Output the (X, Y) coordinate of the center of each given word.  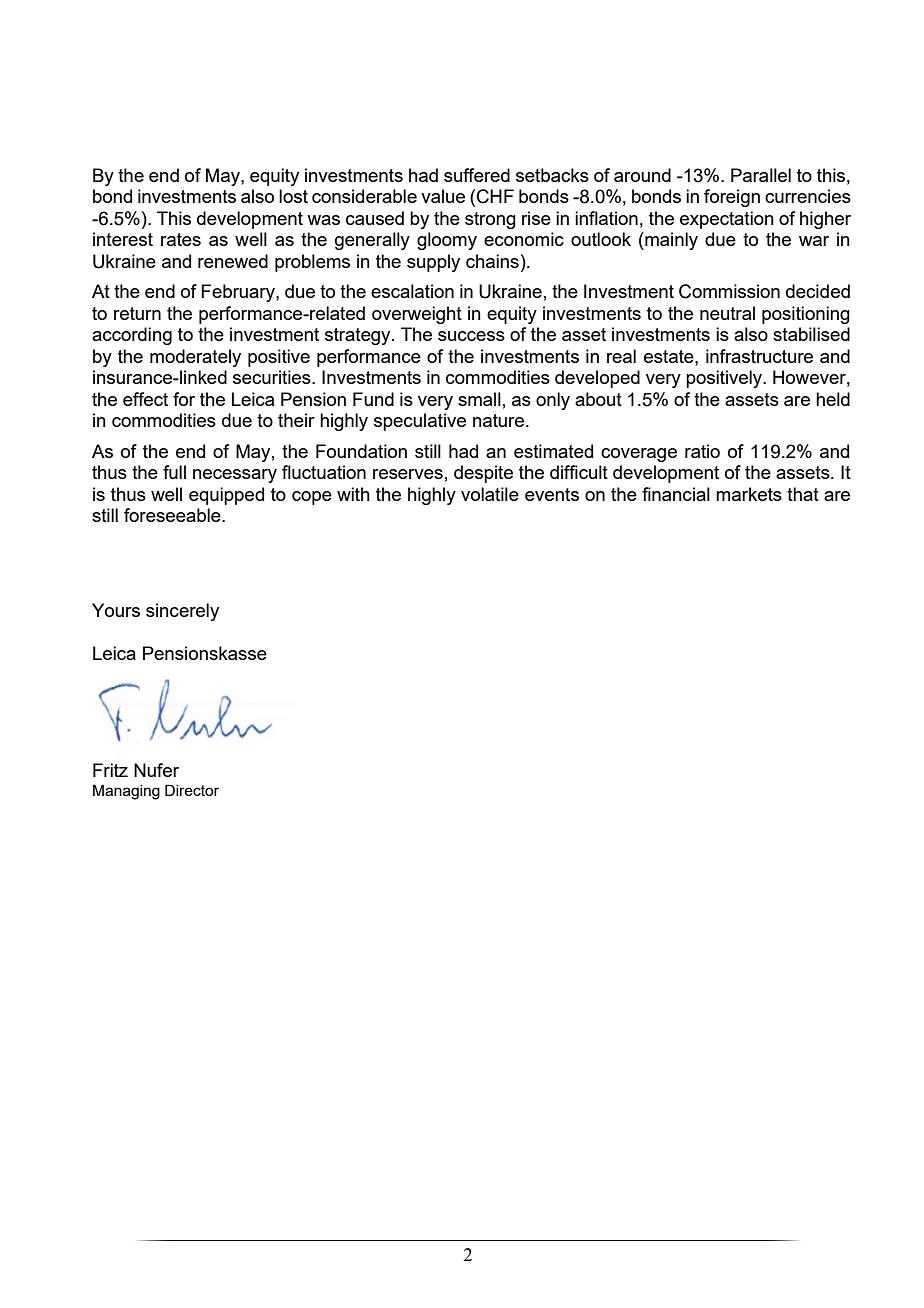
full (174, 472)
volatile (490, 494)
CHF (495, 196)
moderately (195, 358)
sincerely (182, 612)
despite (483, 474)
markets (749, 494)
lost (293, 196)
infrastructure (759, 356)
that (803, 494)
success (471, 336)
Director (192, 790)
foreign (732, 198)
